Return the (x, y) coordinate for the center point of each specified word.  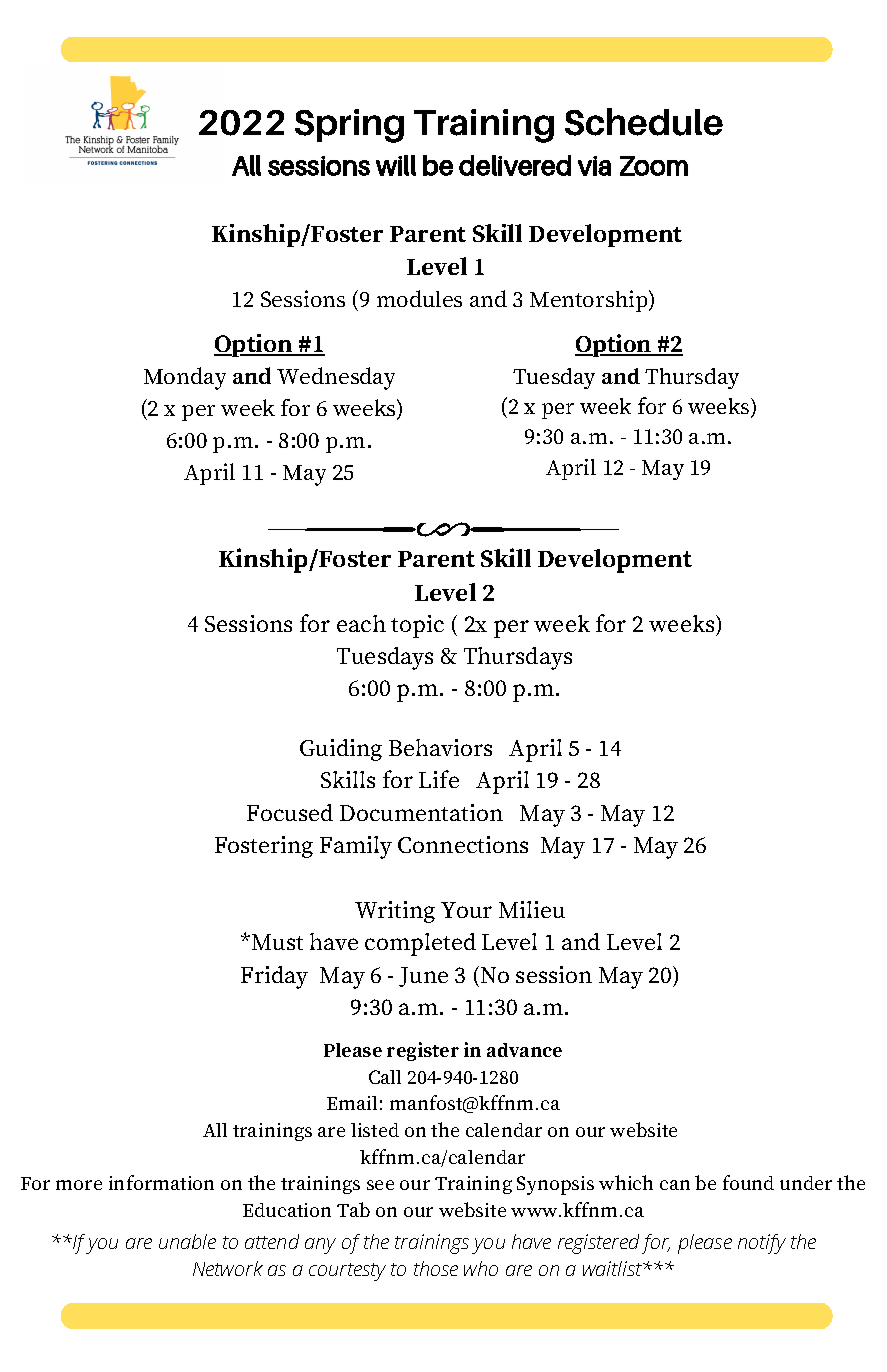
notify (762, 1244)
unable (187, 1241)
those (436, 1268)
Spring (349, 126)
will (396, 165)
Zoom (654, 166)
